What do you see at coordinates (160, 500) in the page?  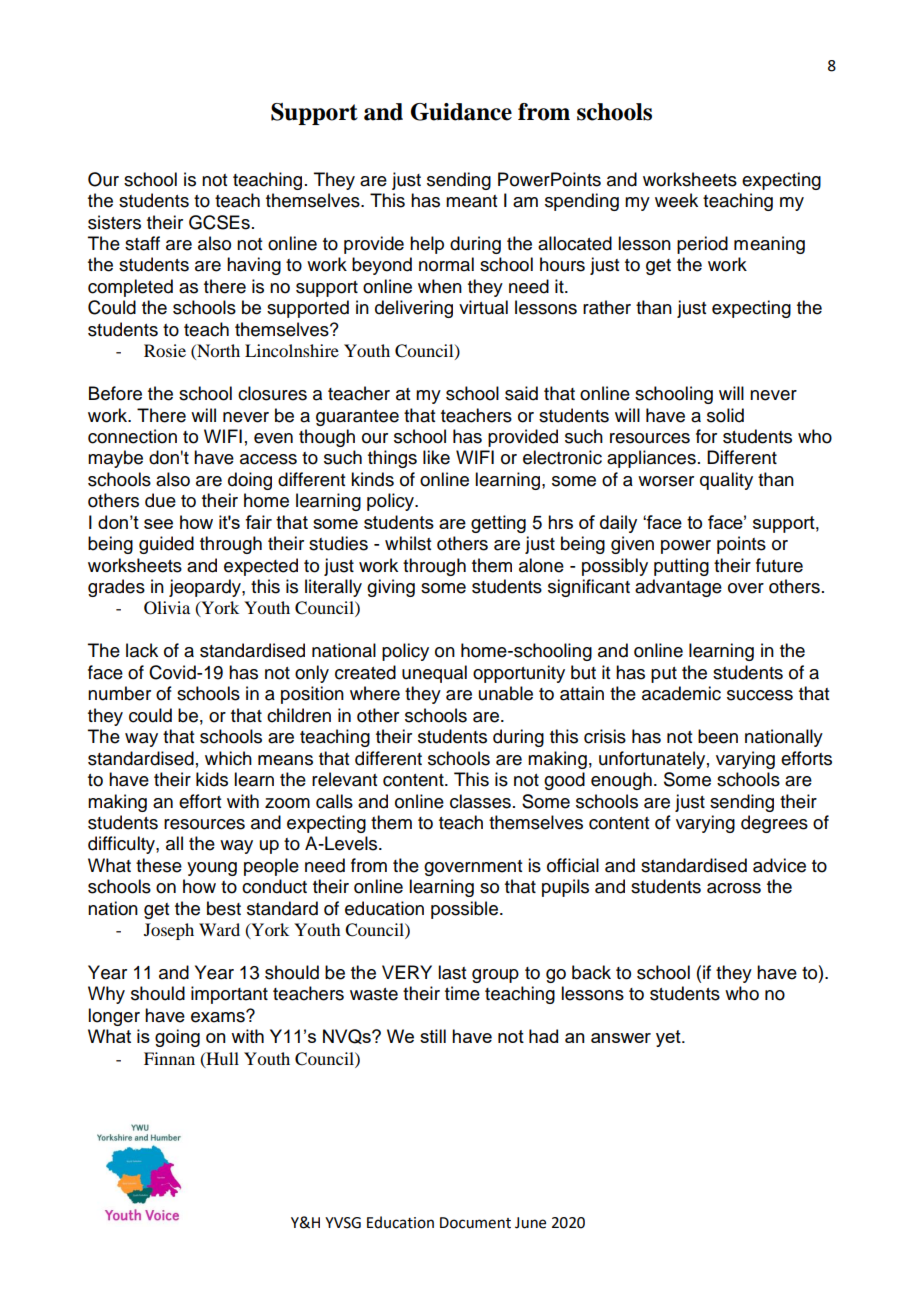 I see `due` at bounding box center [160, 500].
